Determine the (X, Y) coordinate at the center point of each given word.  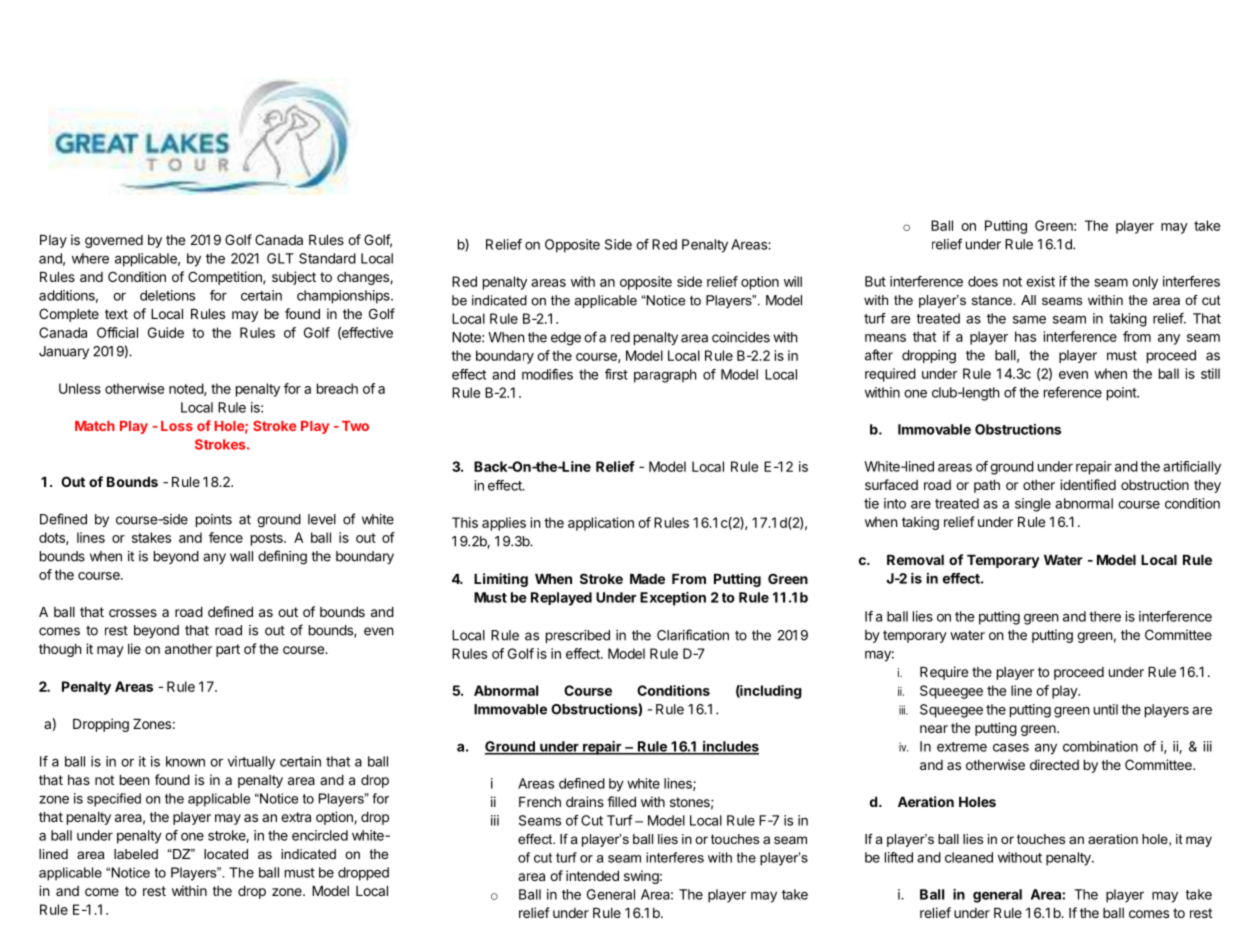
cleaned (969, 857)
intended (592, 875)
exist (1040, 281)
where (90, 258)
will (793, 281)
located (226, 854)
